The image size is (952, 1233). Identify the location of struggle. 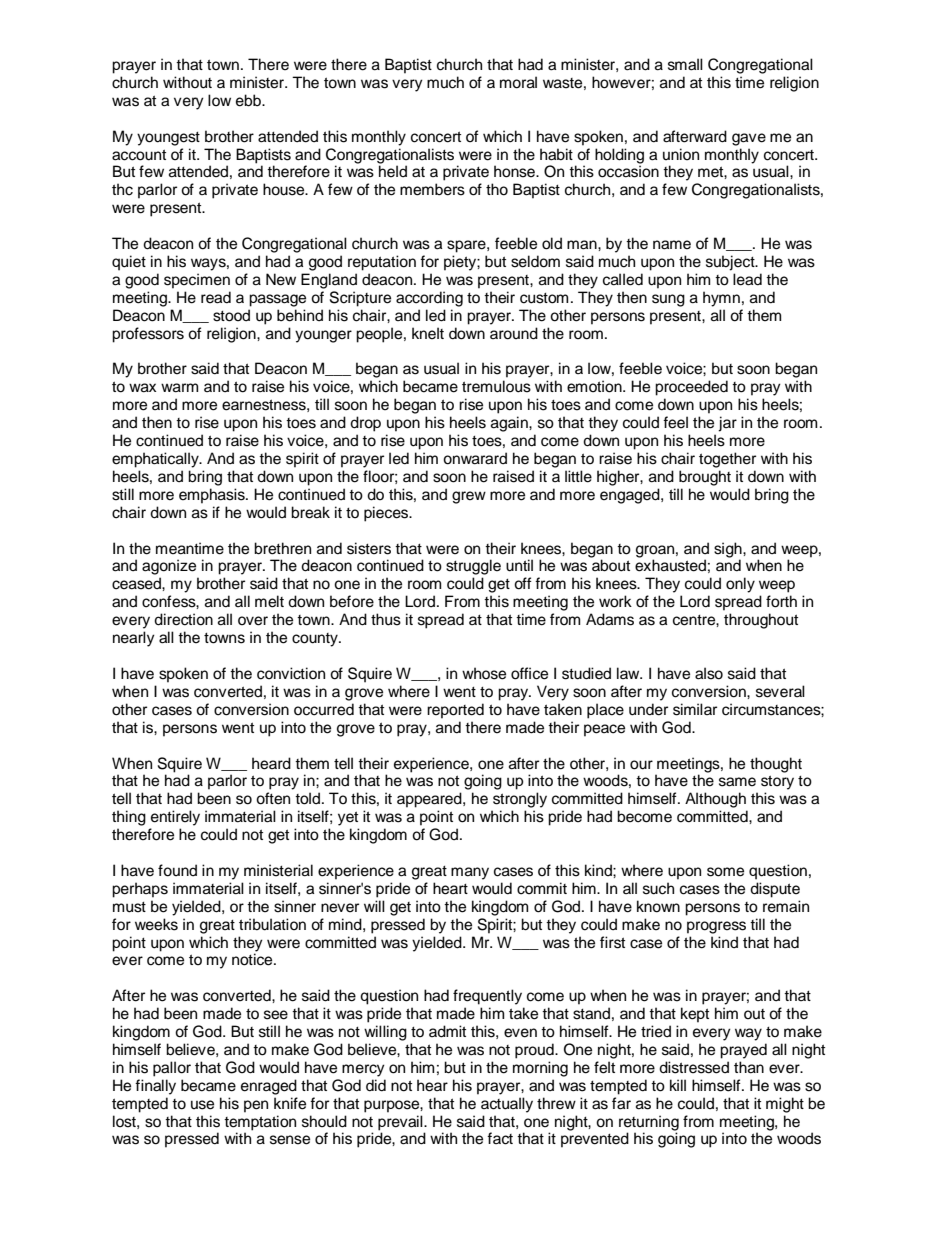
(473, 567).
